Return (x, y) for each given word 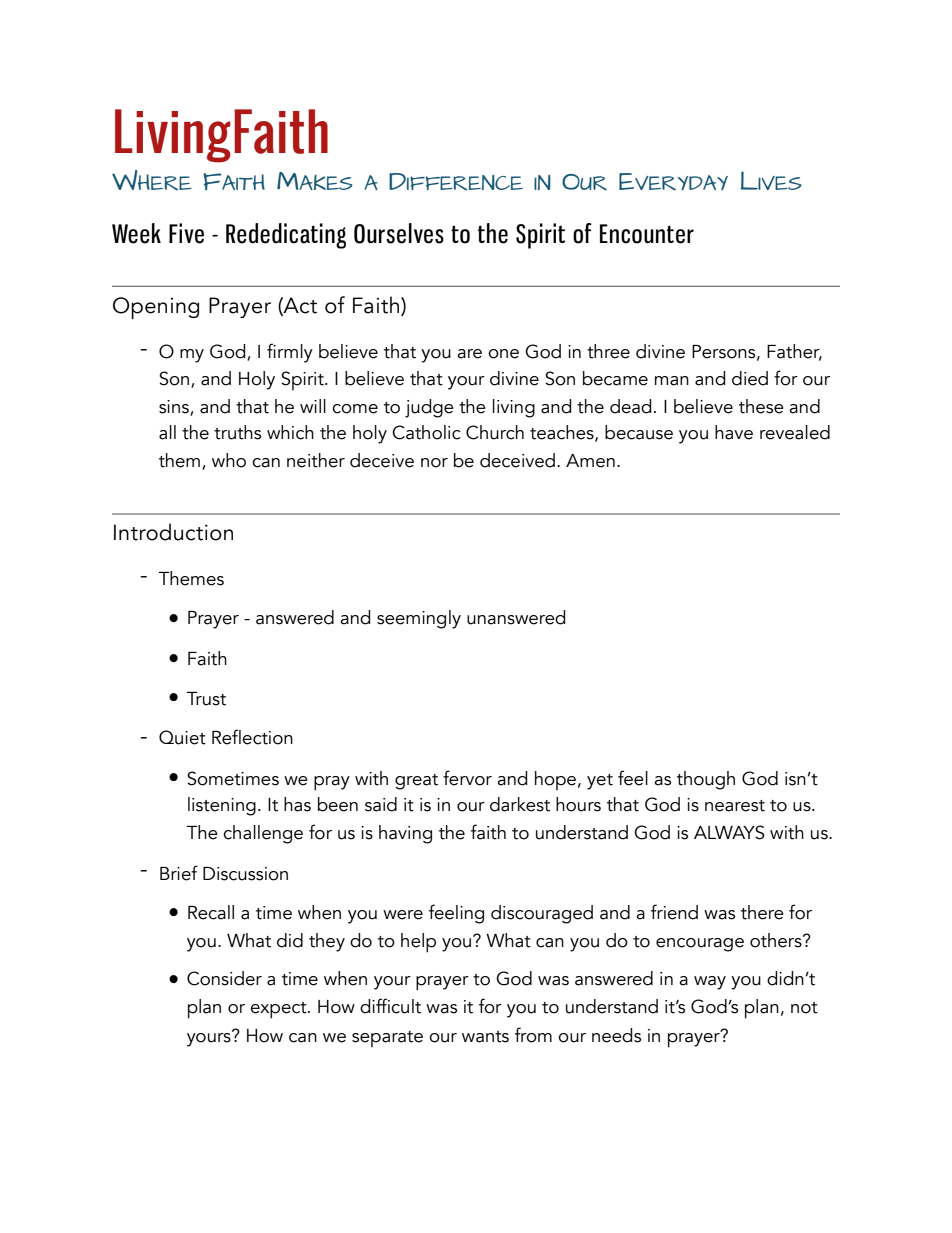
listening (222, 806)
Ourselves (399, 233)
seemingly (419, 619)
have (734, 432)
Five (186, 233)
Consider (224, 978)
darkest (520, 804)
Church (495, 432)
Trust (206, 699)
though (706, 780)
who (229, 460)
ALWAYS (729, 832)
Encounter (647, 234)
